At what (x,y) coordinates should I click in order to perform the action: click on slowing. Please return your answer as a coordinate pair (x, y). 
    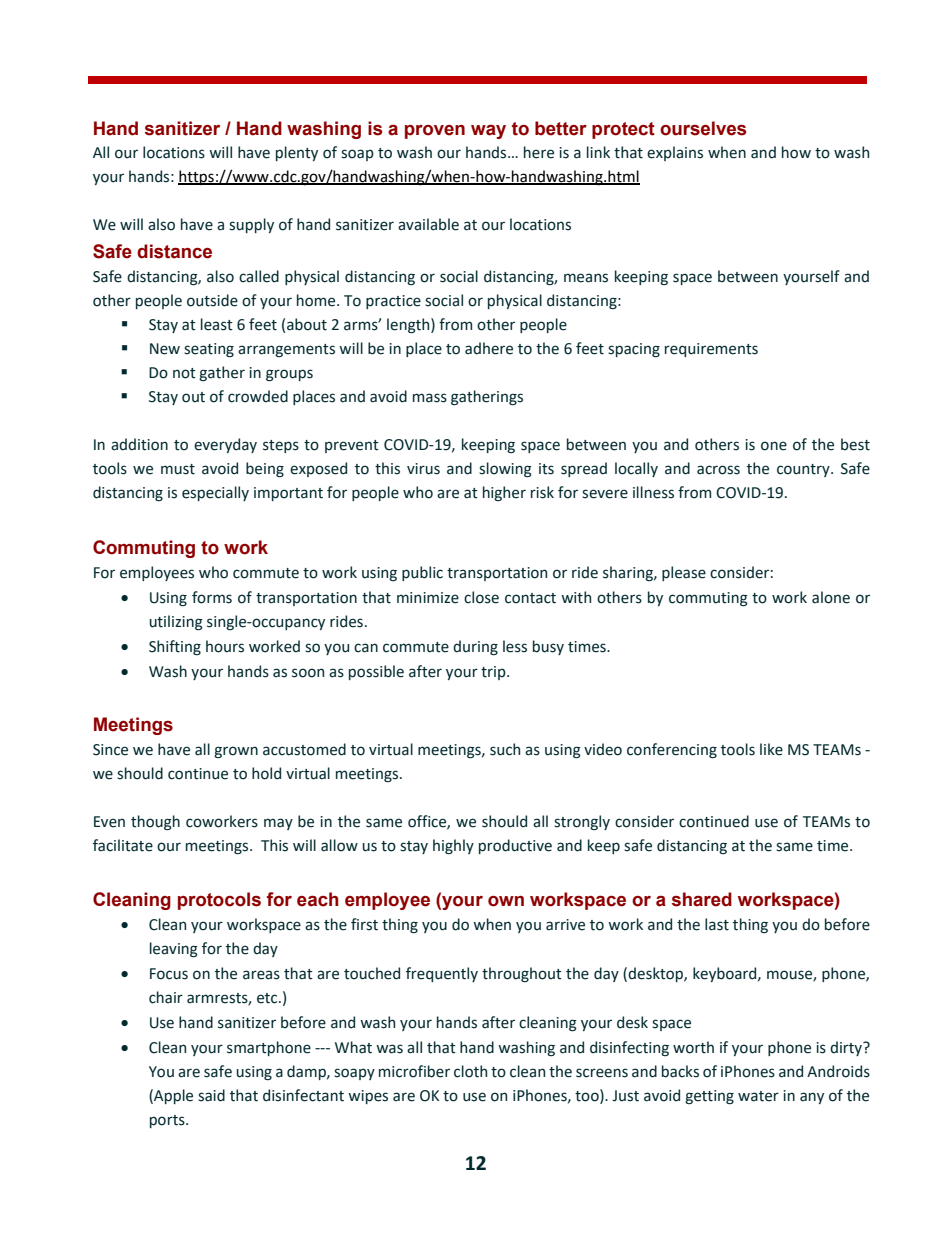
    Looking at the image, I should click on (505, 470).
